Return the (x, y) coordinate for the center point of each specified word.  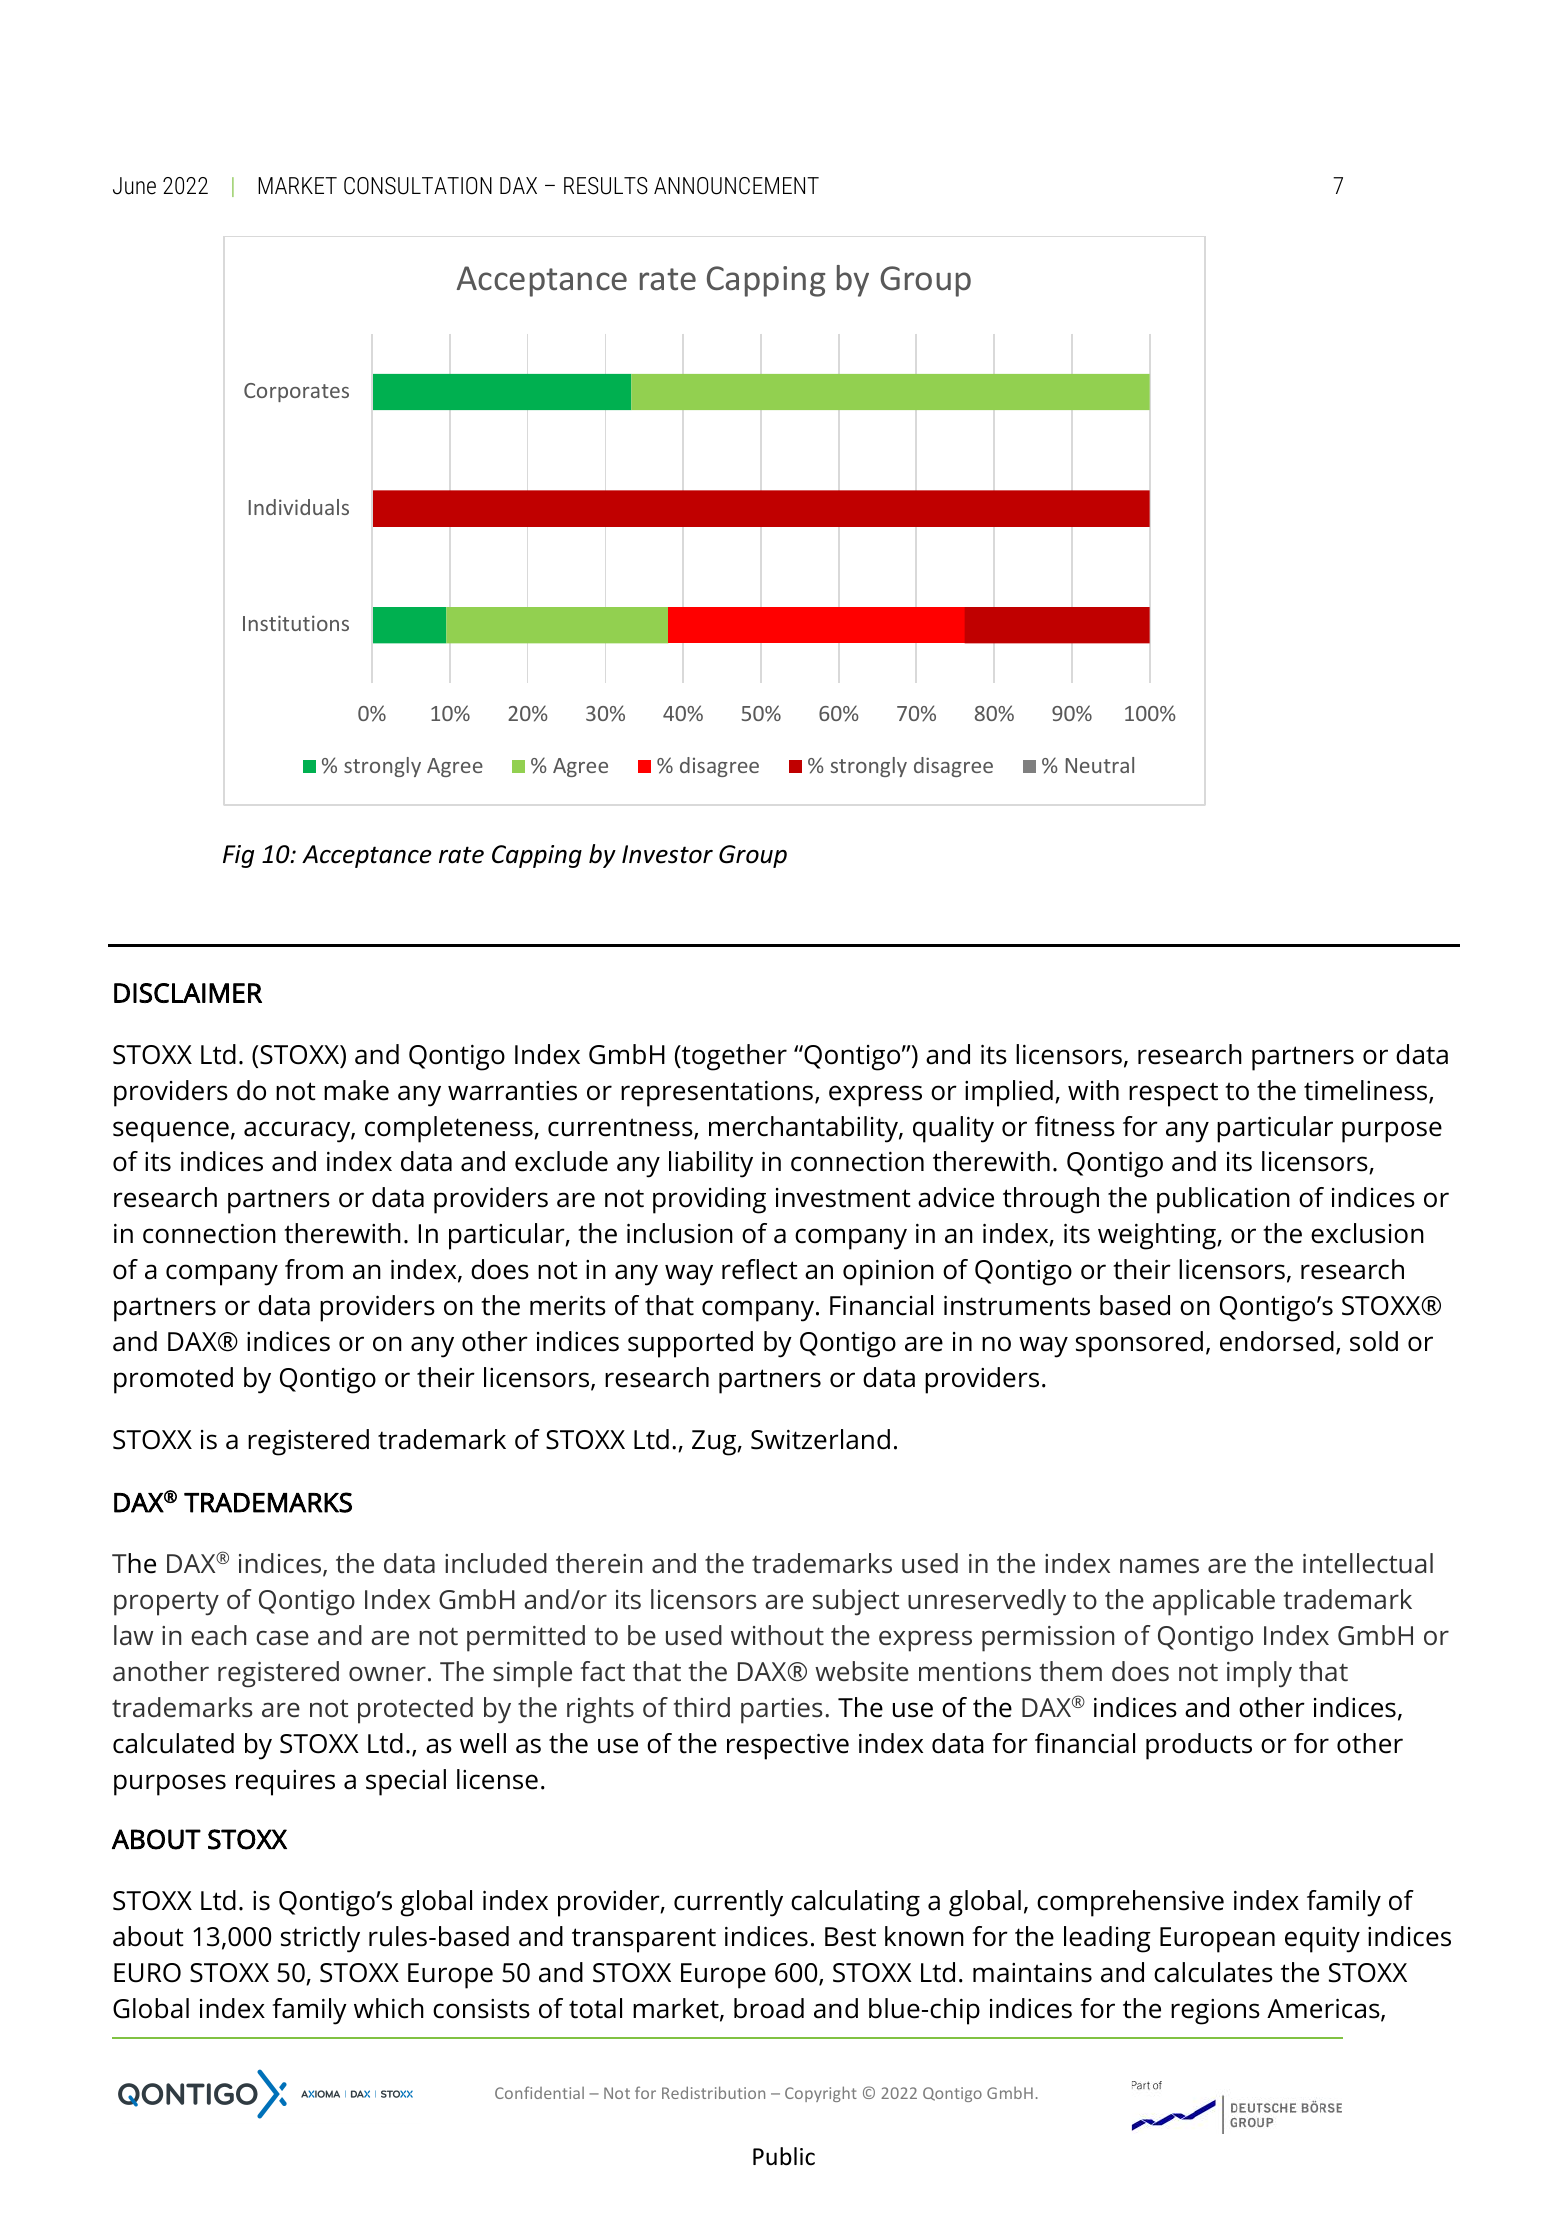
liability (711, 1164)
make (356, 1090)
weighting (1158, 1236)
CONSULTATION (418, 186)
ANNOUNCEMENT (736, 186)
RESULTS (606, 186)
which (389, 2008)
